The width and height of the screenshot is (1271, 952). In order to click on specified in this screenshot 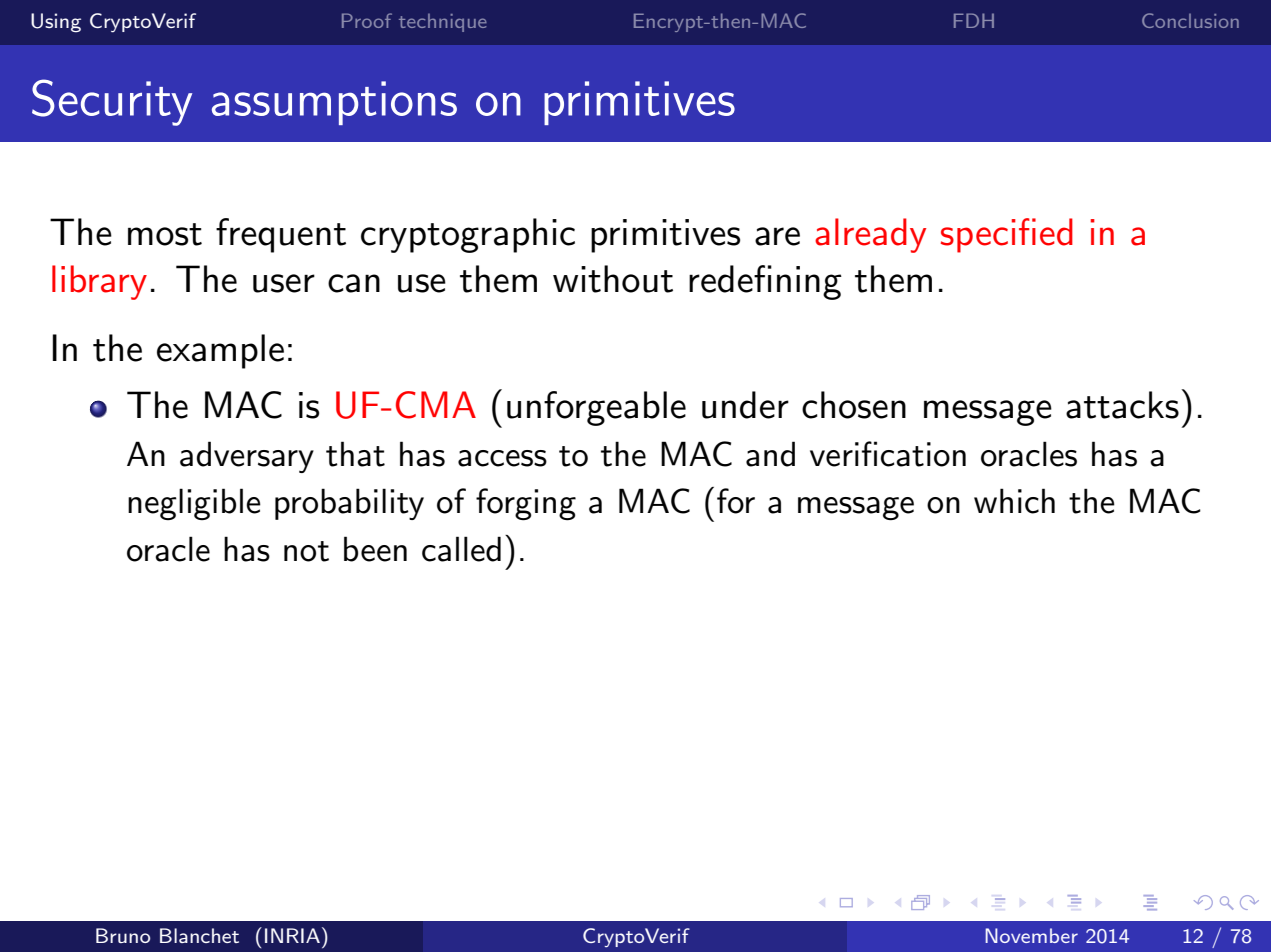, I will do `click(1007, 235)`.
